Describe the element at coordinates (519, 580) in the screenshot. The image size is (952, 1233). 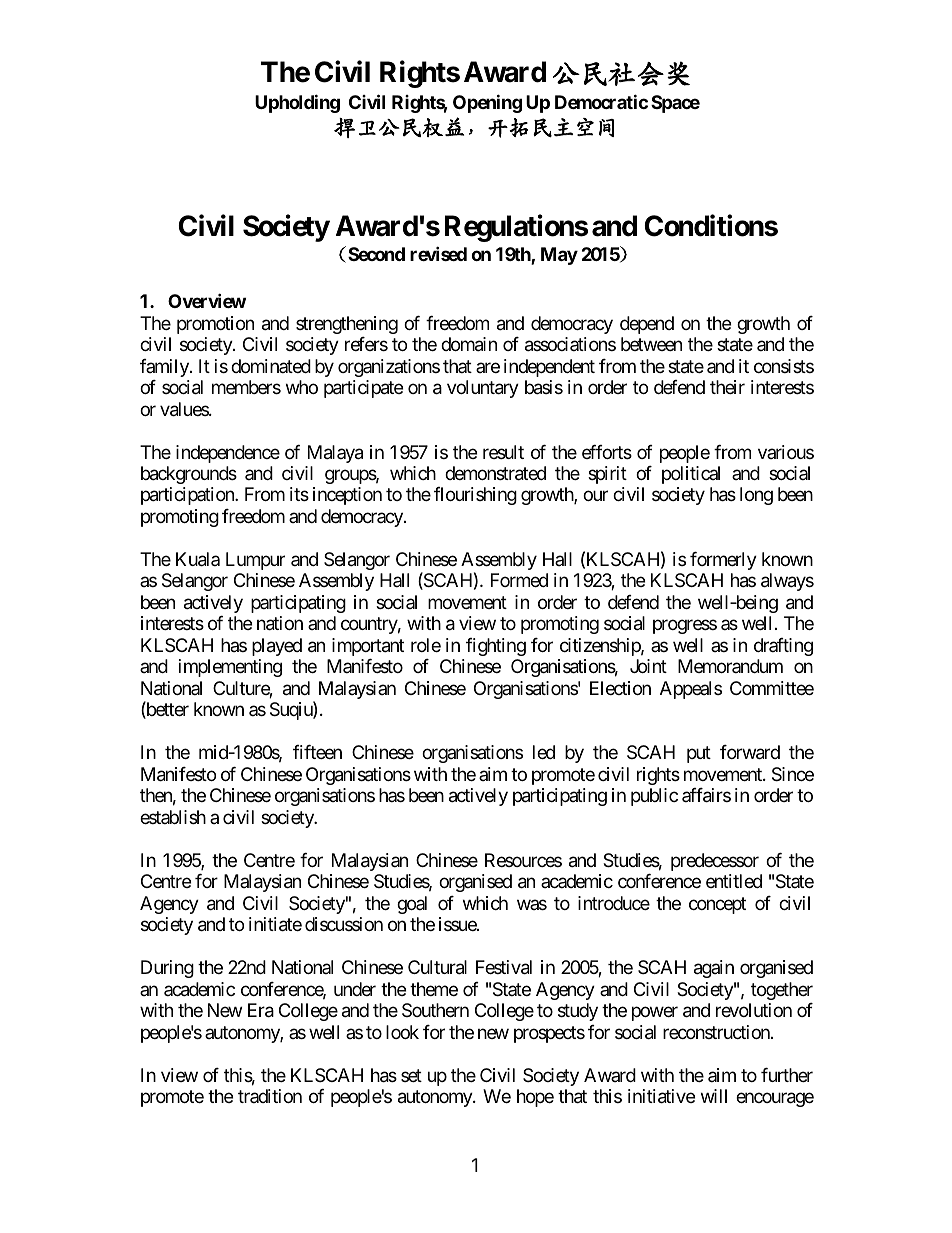
I see `Formed` at that location.
